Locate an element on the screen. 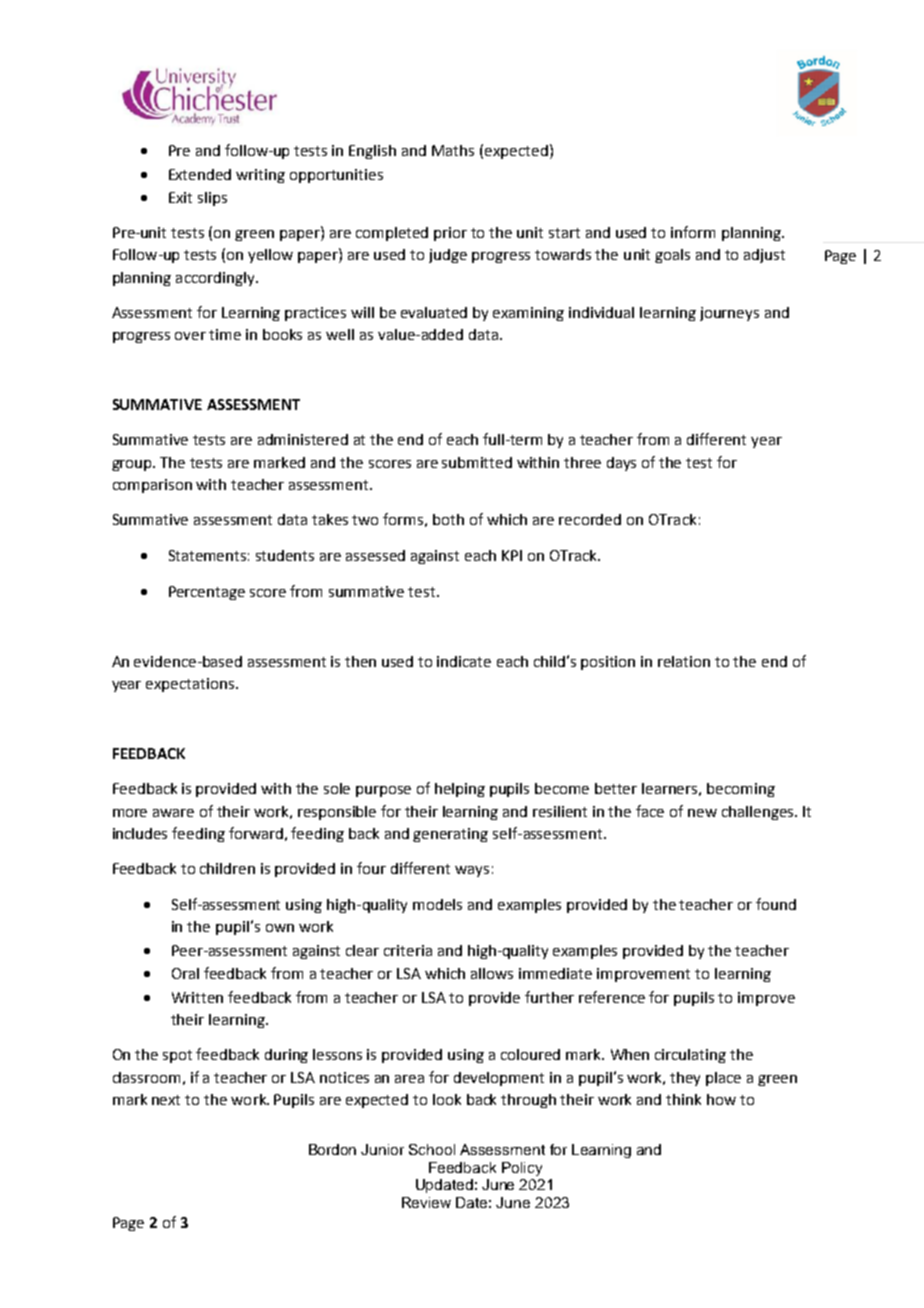  aware is located at coordinates (173, 813).
